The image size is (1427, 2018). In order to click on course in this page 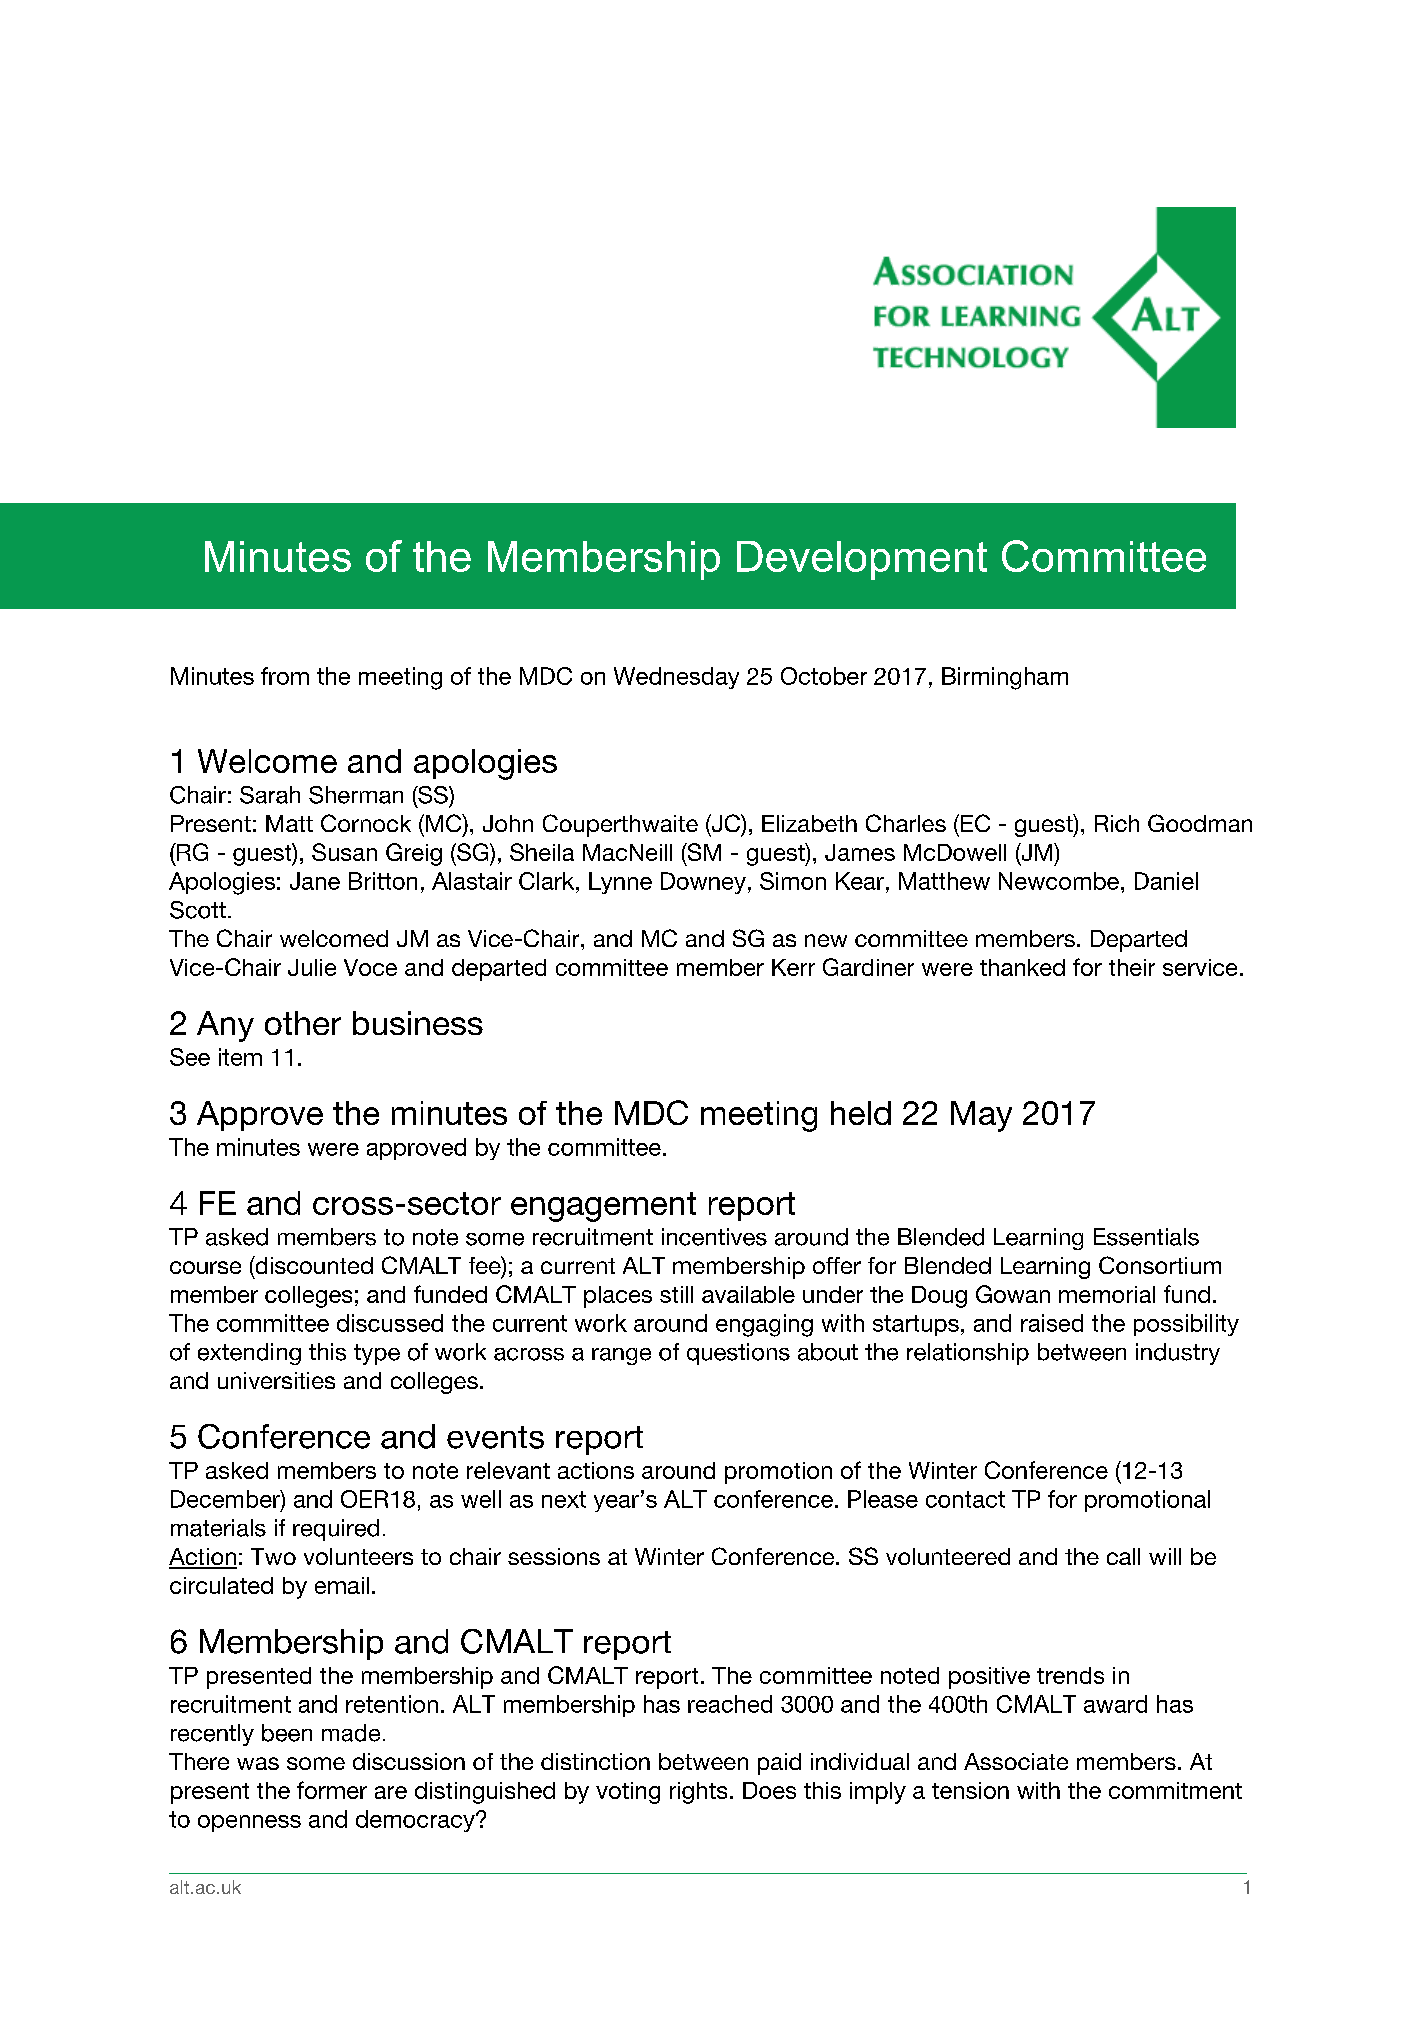, I will do `click(205, 1267)`.
